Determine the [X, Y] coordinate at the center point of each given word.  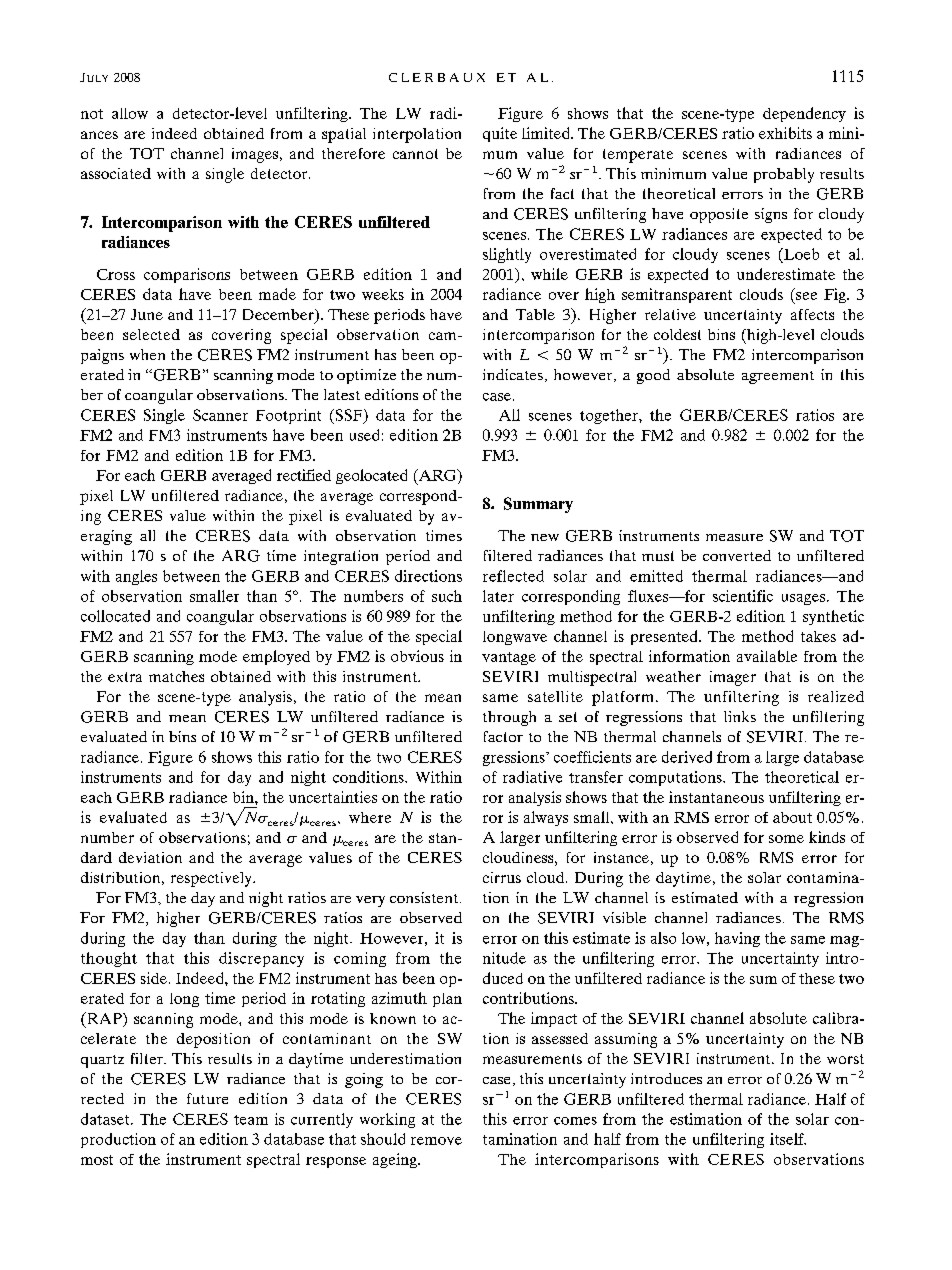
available [767, 656]
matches [176, 676]
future [207, 1098]
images [255, 155]
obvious [417, 656]
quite [500, 134]
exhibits [785, 133]
